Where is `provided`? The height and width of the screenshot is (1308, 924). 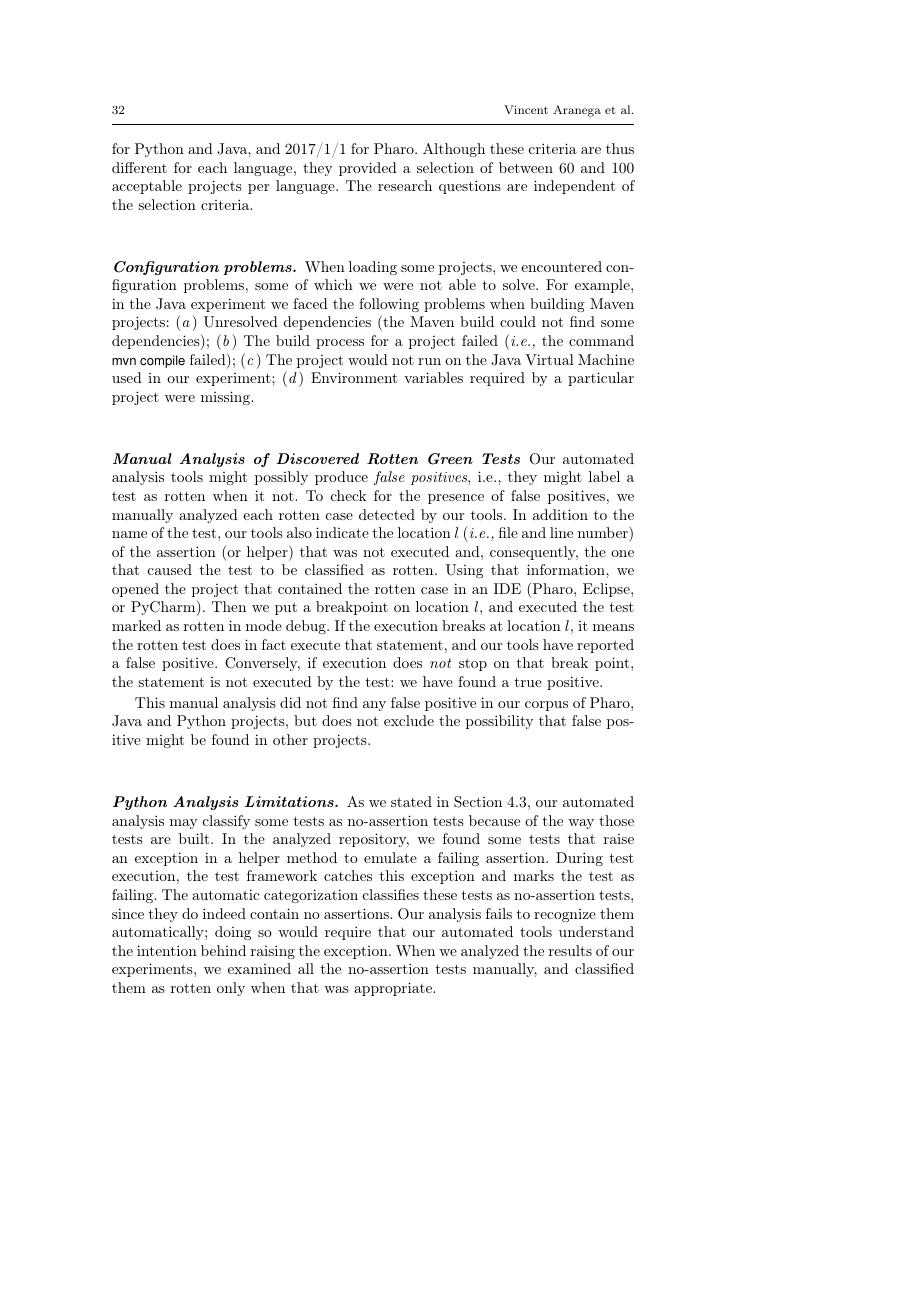 provided is located at coordinates (368, 169).
